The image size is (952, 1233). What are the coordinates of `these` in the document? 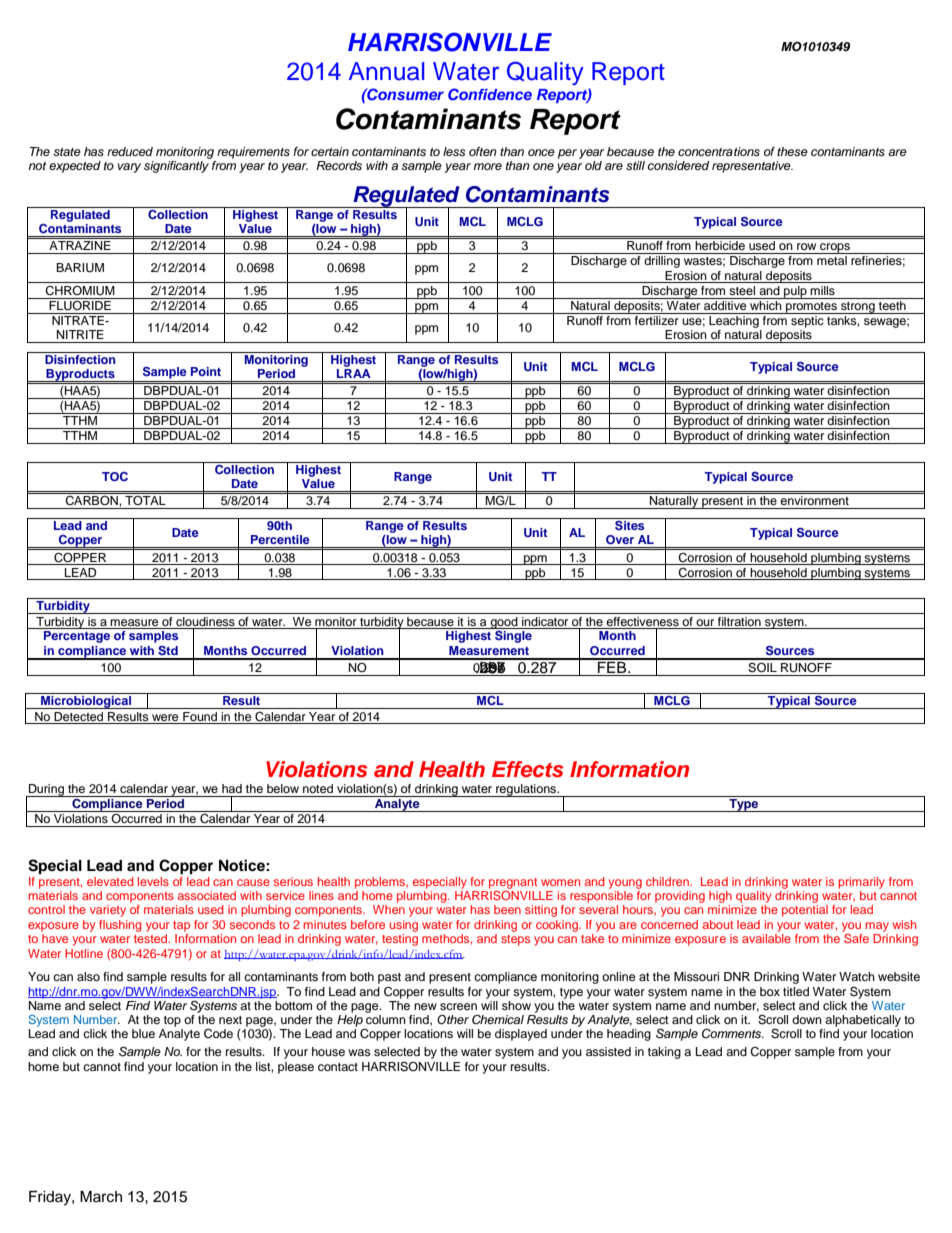 It's located at (792, 151).
